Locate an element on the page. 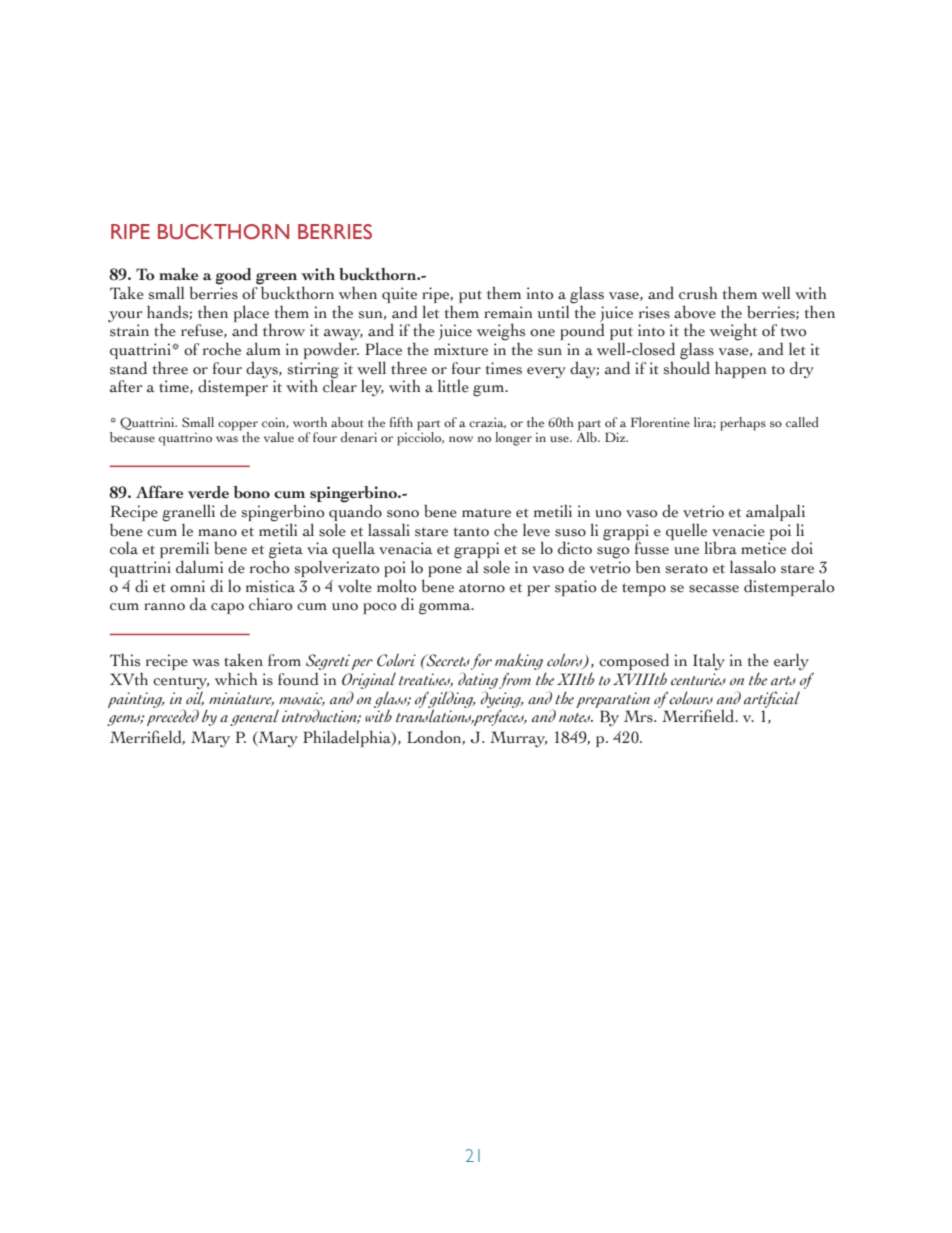  Murray is located at coordinates (518, 739).
